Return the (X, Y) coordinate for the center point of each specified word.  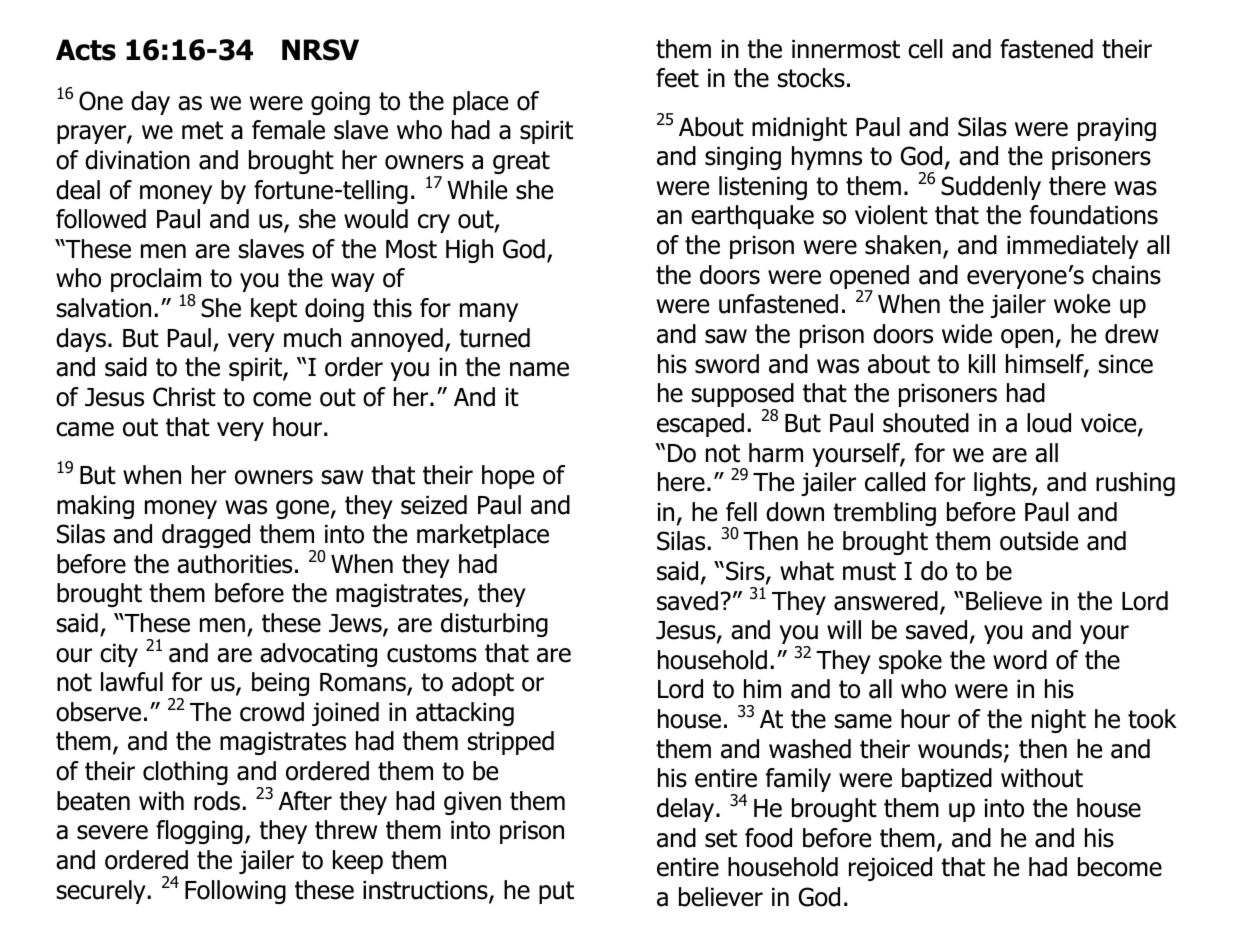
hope (508, 477)
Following (235, 892)
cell (925, 49)
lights (1003, 484)
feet (677, 78)
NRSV (320, 50)
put (556, 892)
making (95, 507)
